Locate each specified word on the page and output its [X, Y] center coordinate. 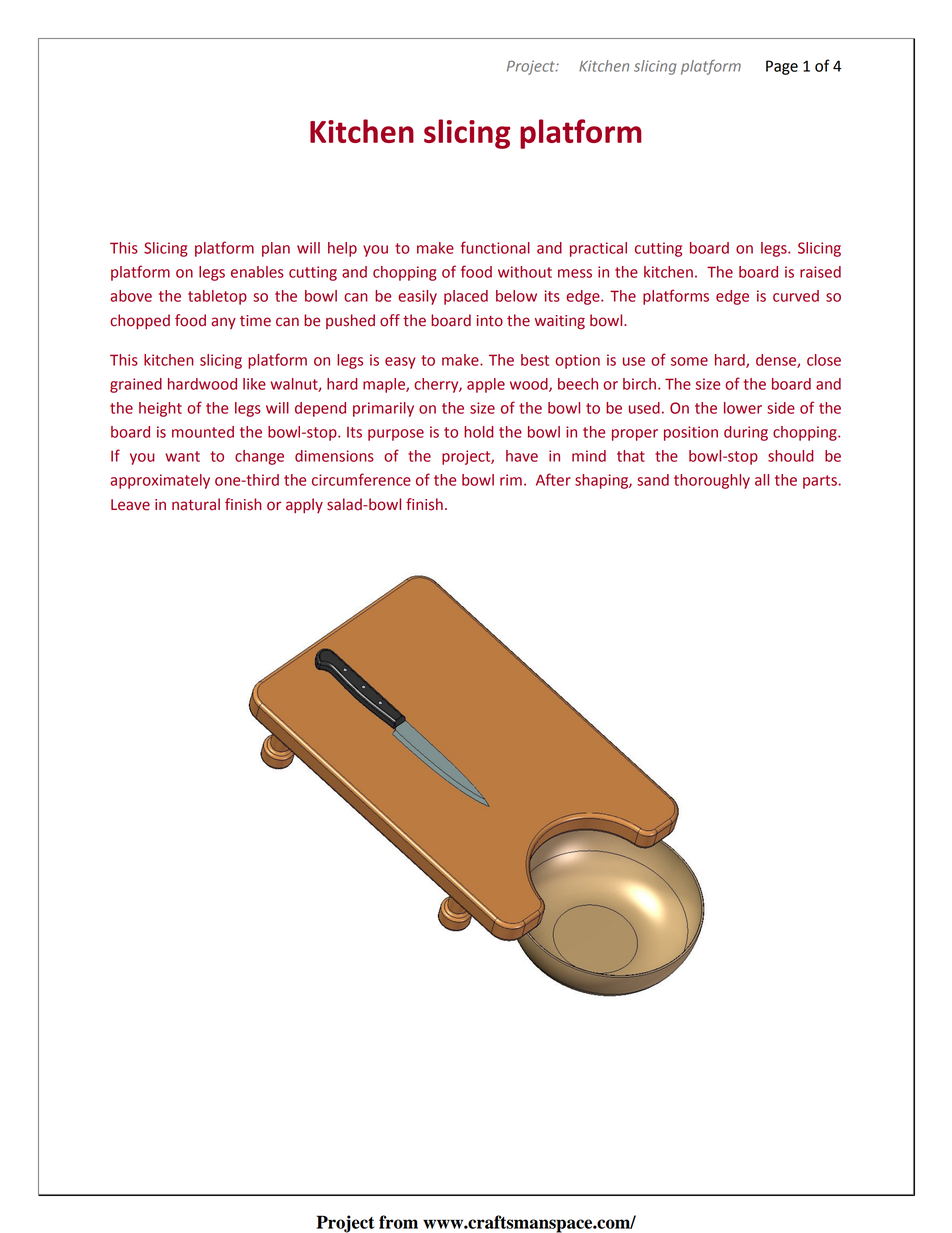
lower [743, 408]
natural [196, 504]
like [254, 384]
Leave [130, 505]
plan [276, 249]
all [762, 480]
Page [782, 67]
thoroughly [712, 481]
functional [495, 247]
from [398, 1222]
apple [486, 385]
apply [304, 505]
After [553, 479]
